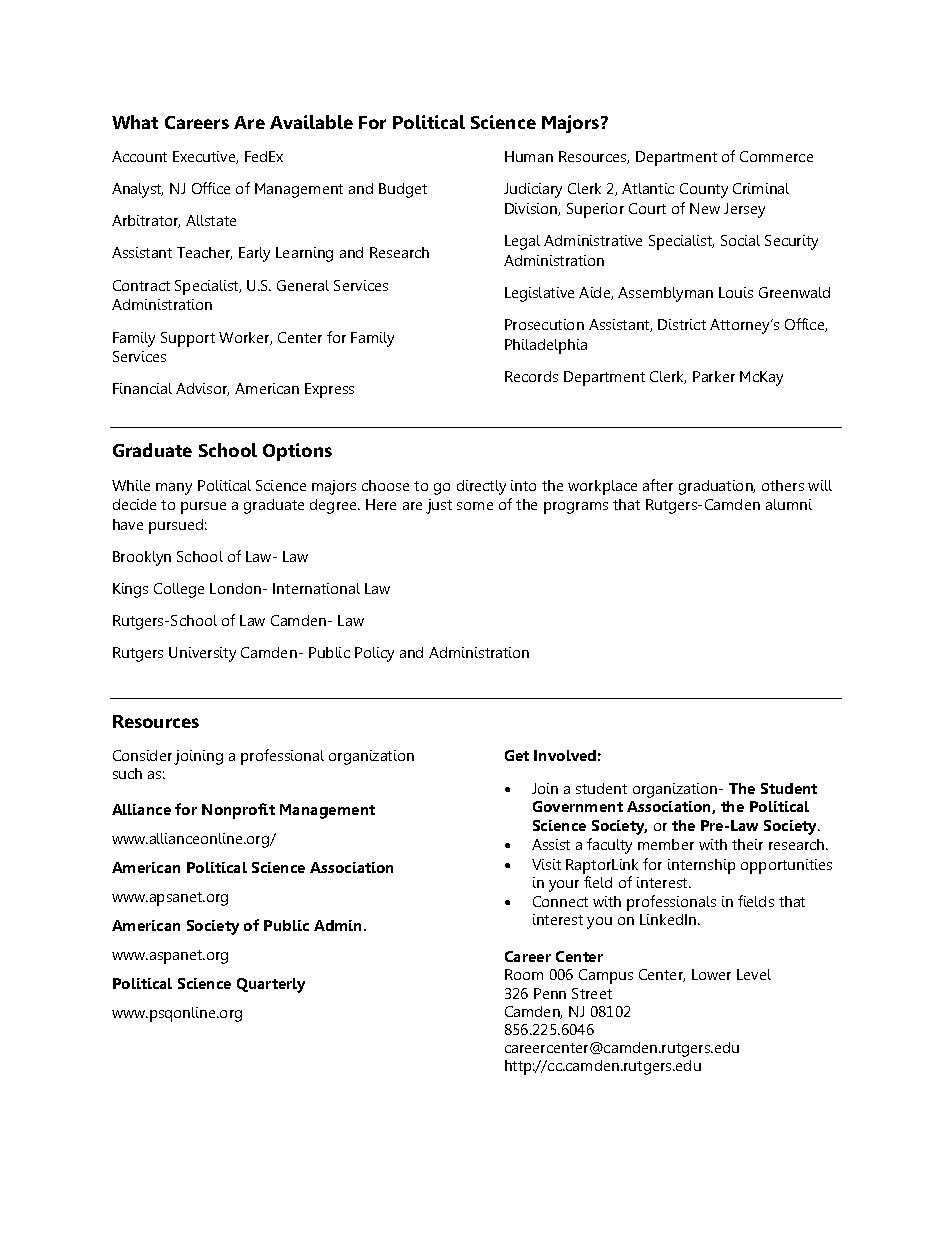 The width and height of the screenshot is (952, 1233). I want to click on Commerce, so click(776, 156).
